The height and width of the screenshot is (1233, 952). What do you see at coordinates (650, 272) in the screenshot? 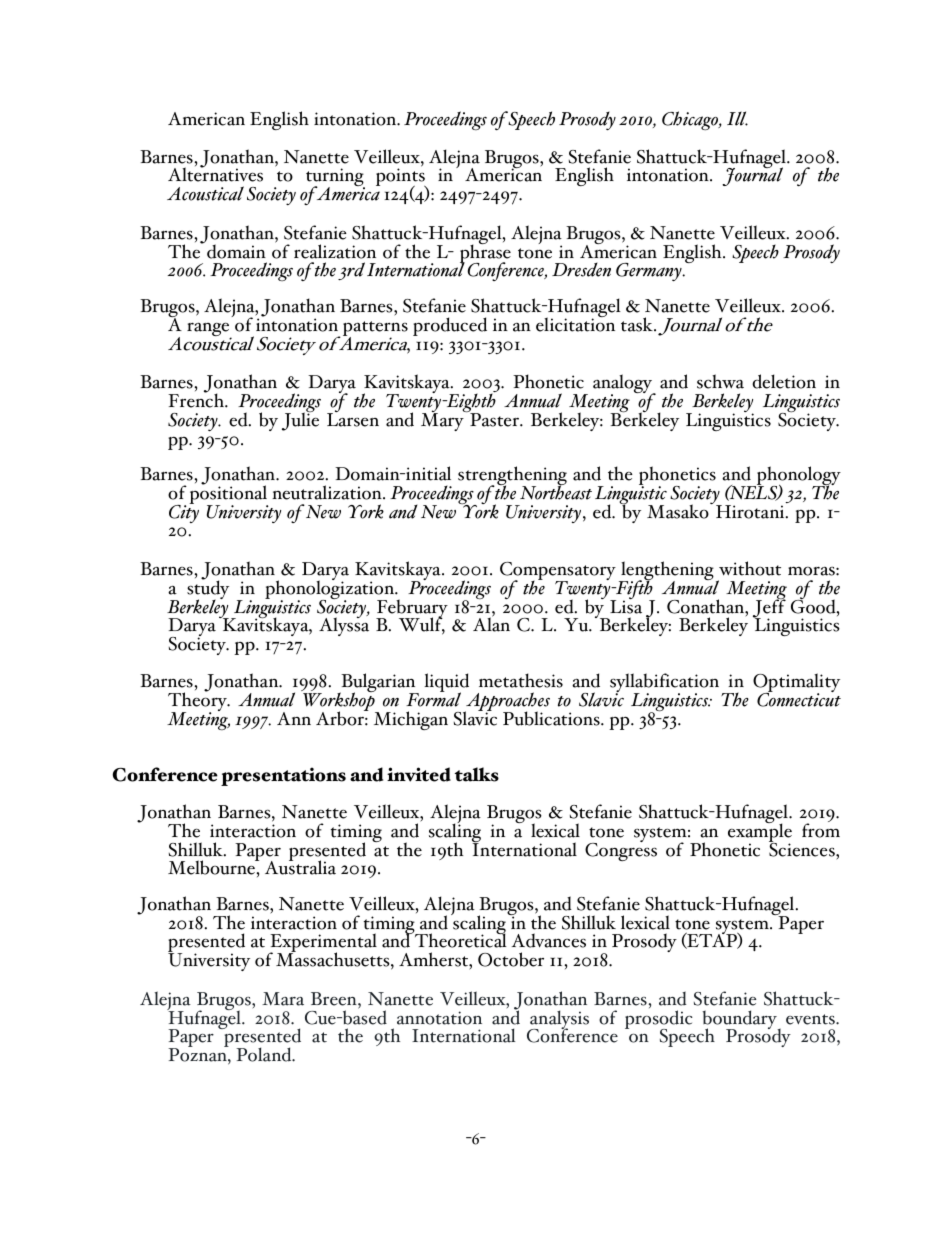
I see `Germany` at bounding box center [650, 272].
